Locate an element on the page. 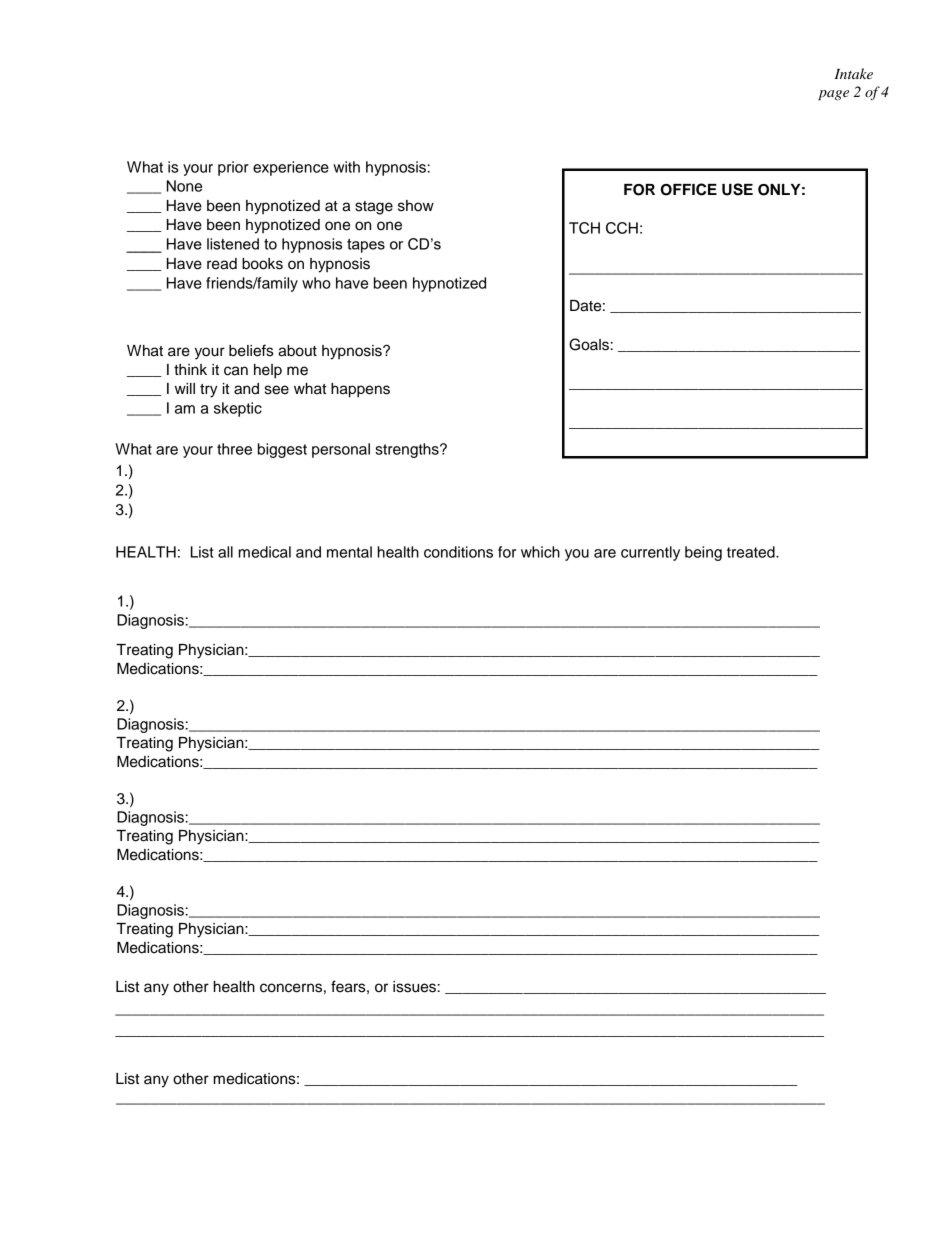  experience is located at coordinates (291, 168).
